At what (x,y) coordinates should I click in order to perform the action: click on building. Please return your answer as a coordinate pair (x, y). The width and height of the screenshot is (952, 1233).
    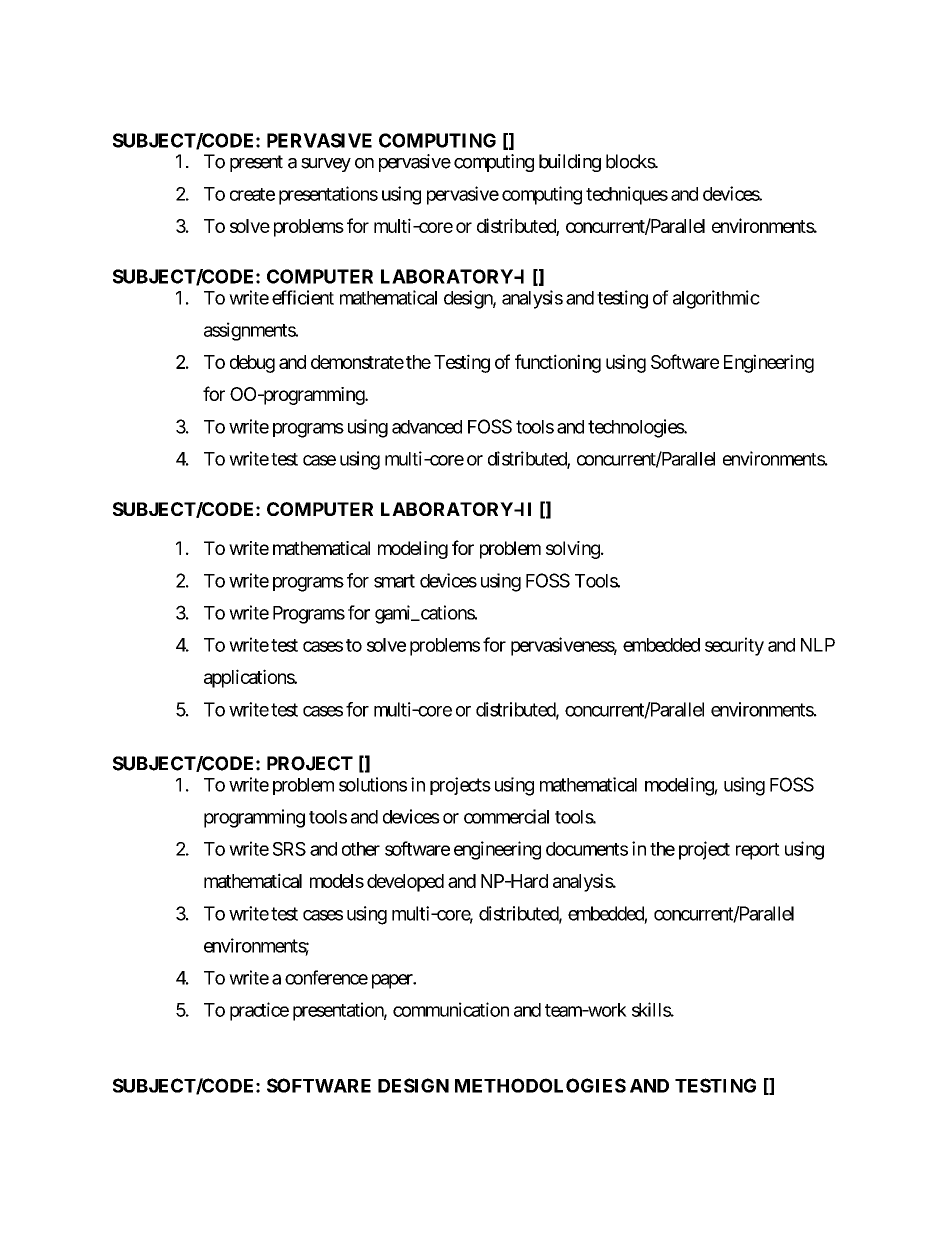
    Looking at the image, I should click on (570, 163).
